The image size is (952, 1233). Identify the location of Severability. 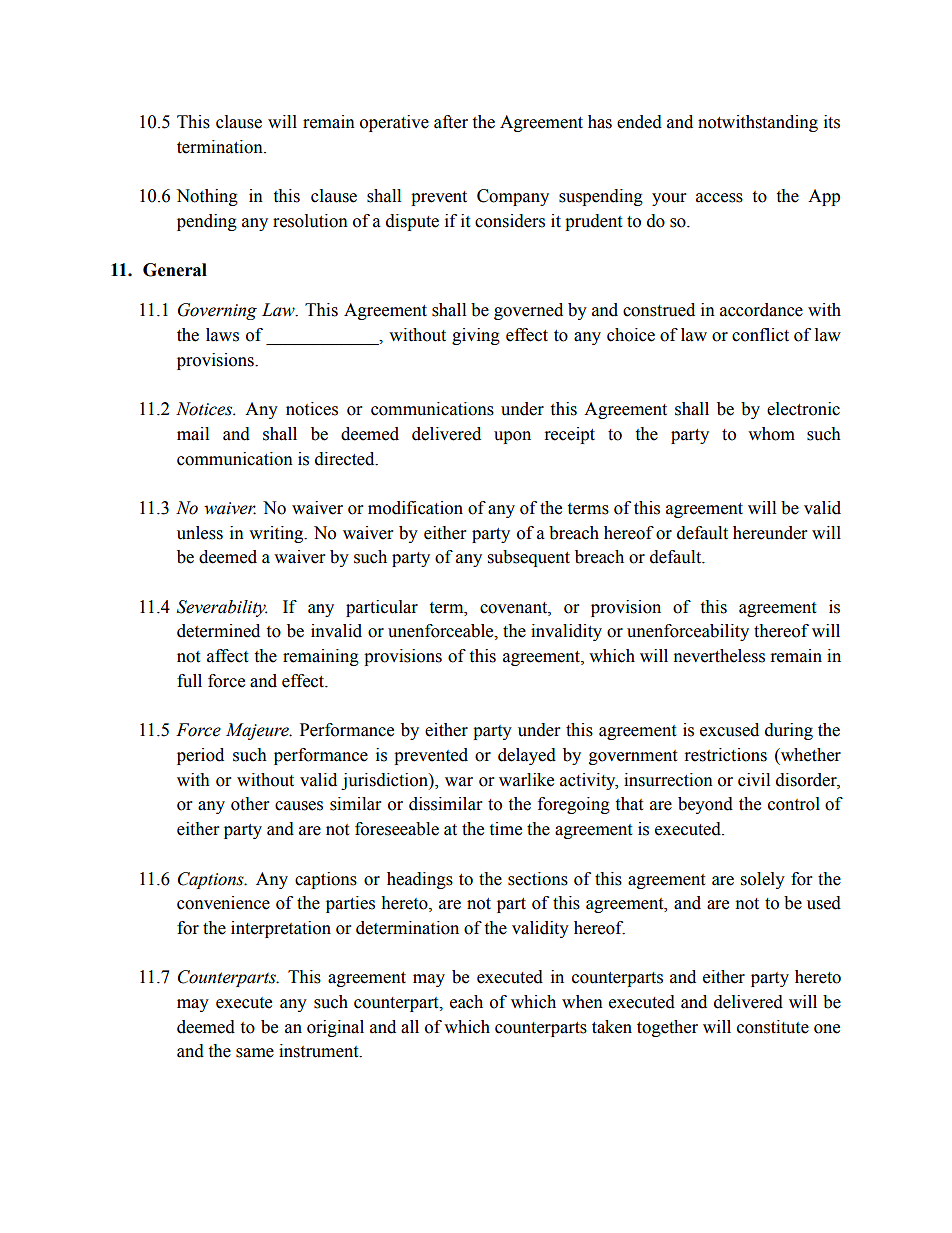
(222, 608).
